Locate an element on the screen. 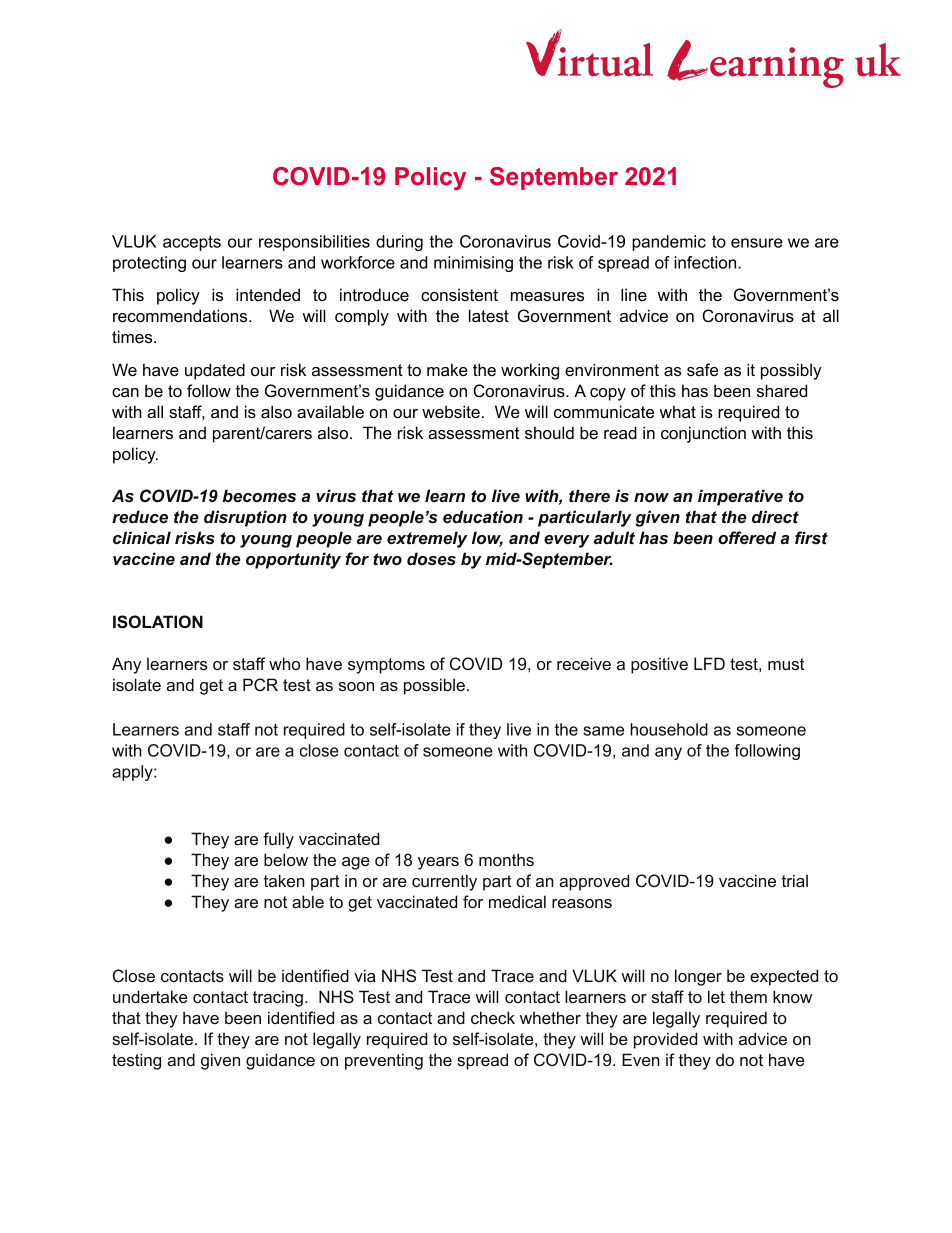 Image resolution: width=952 pixels, height=1233 pixels. undertake is located at coordinates (150, 996).
